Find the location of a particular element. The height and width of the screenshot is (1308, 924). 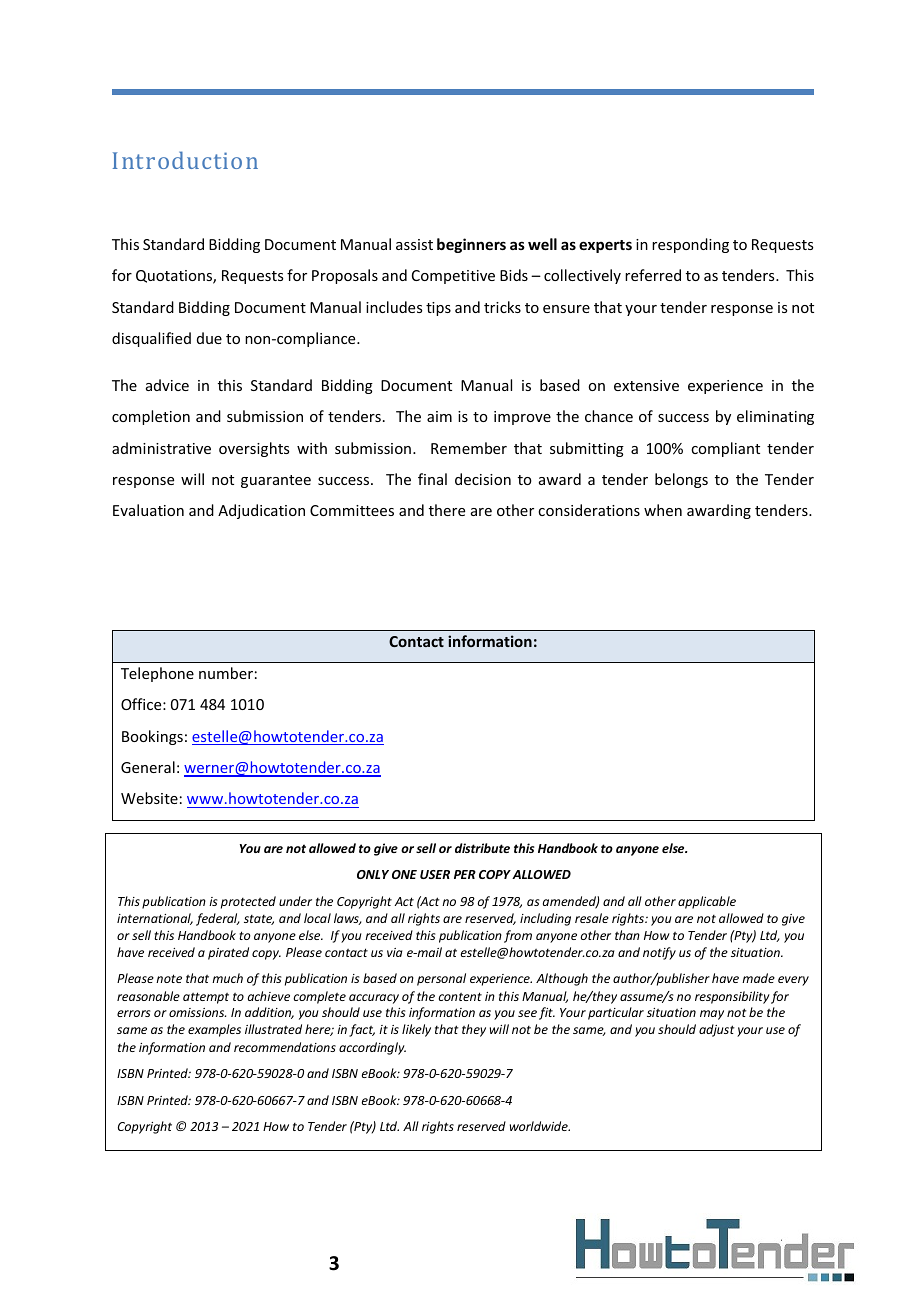

beginners is located at coordinates (471, 245).
